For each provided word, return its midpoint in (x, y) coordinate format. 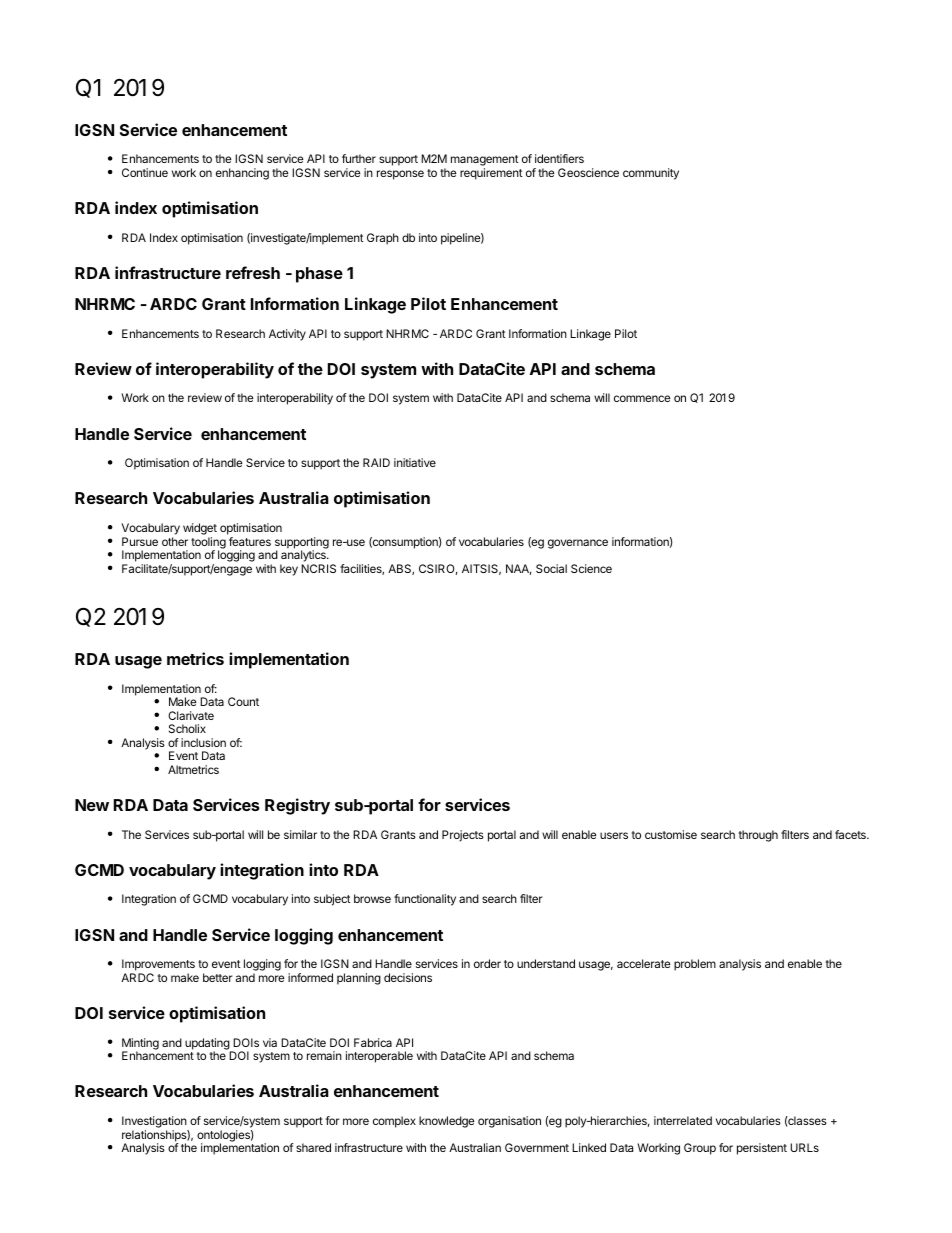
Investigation (154, 1122)
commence (642, 398)
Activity (287, 335)
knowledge (446, 1122)
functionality (425, 900)
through (758, 836)
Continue (145, 172)
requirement (491, 174)
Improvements (158, 966)
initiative (415, 462)
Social (551, 568)
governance (578, 544)
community (651, 174)
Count (243, 701)
